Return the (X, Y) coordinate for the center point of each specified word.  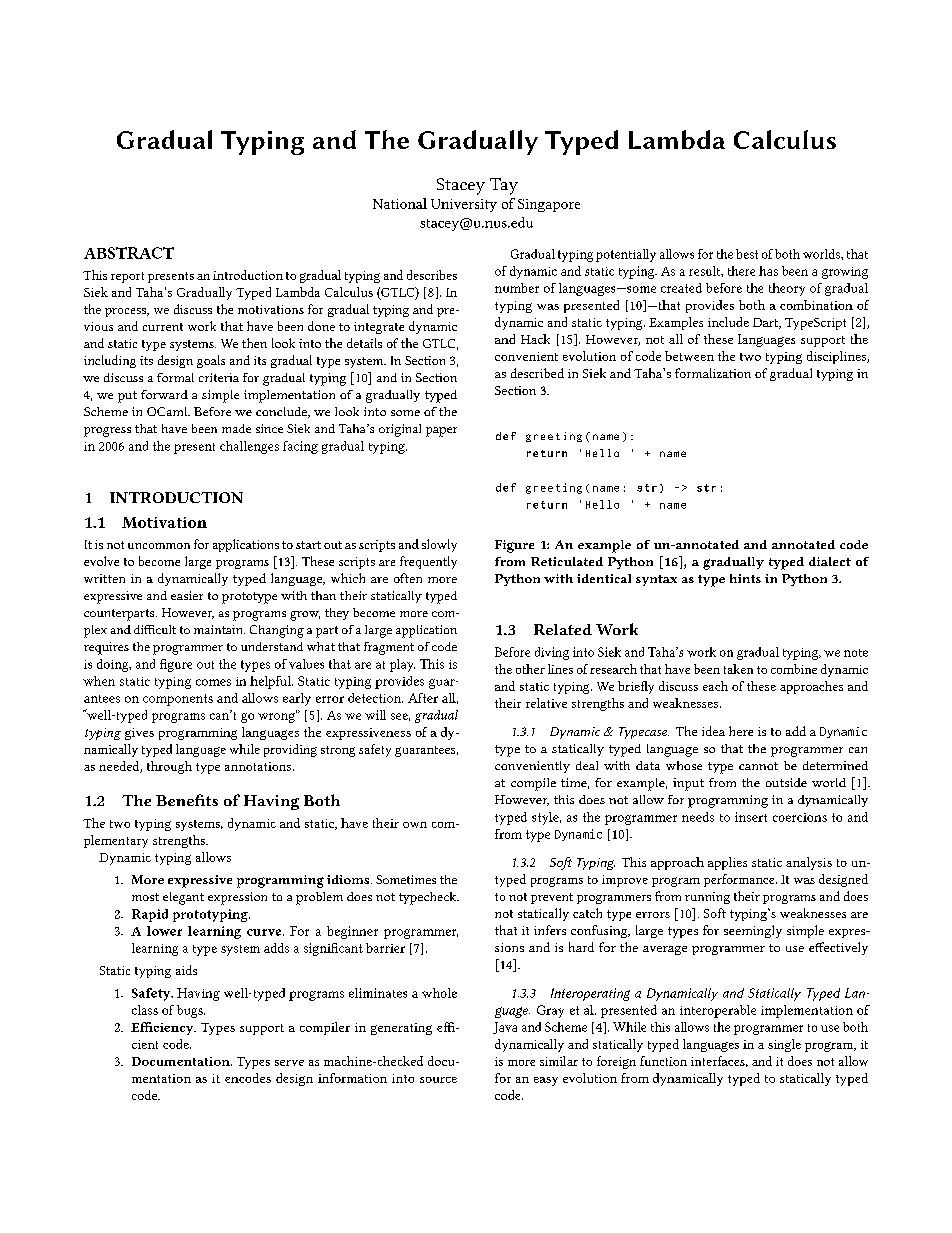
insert (751, 817)
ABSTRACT (129, 253)
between (689, 356)
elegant (183, 898)
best (747, 254)
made (236, 428)
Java (505, 1028)
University (464, 205)
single (784, 1045)
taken (738, 669)
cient (145, 1044)
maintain (219, 629)
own (415, 825)
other (530, 669)
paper (441, 432)
